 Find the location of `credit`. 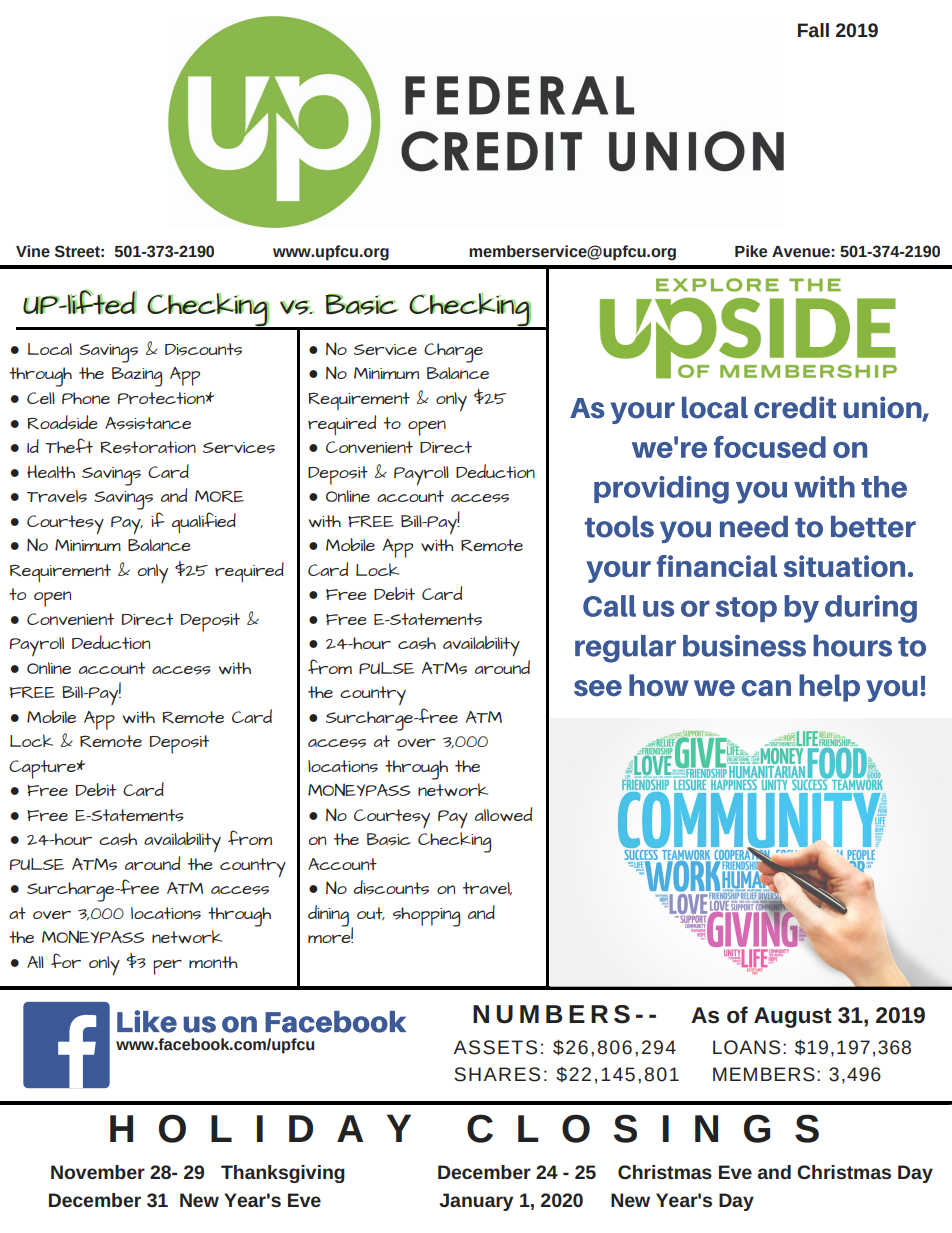

credit is located at coordinates (795, 407).
